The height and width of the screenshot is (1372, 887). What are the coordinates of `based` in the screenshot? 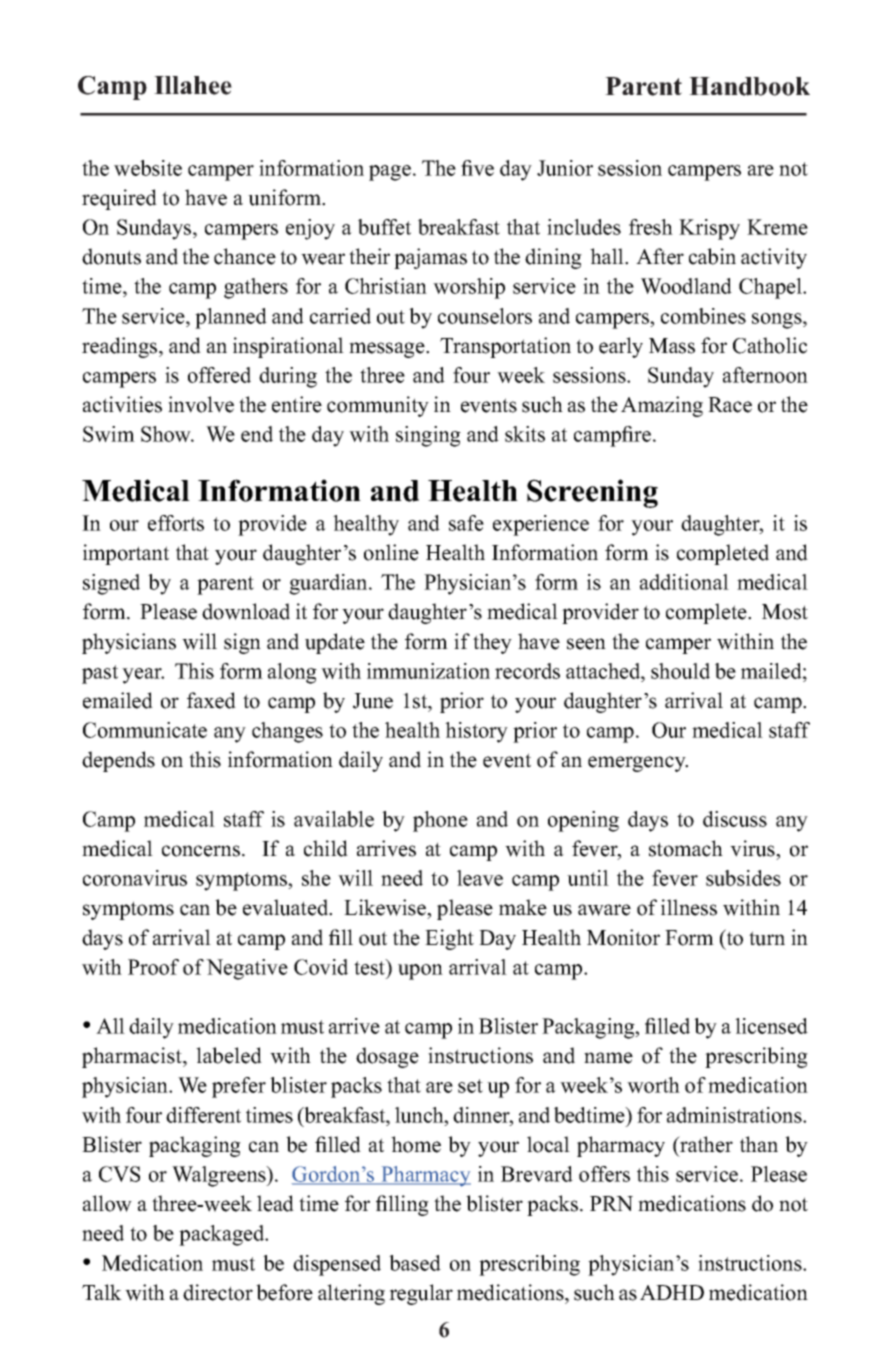 It's located at (415, 1263).
